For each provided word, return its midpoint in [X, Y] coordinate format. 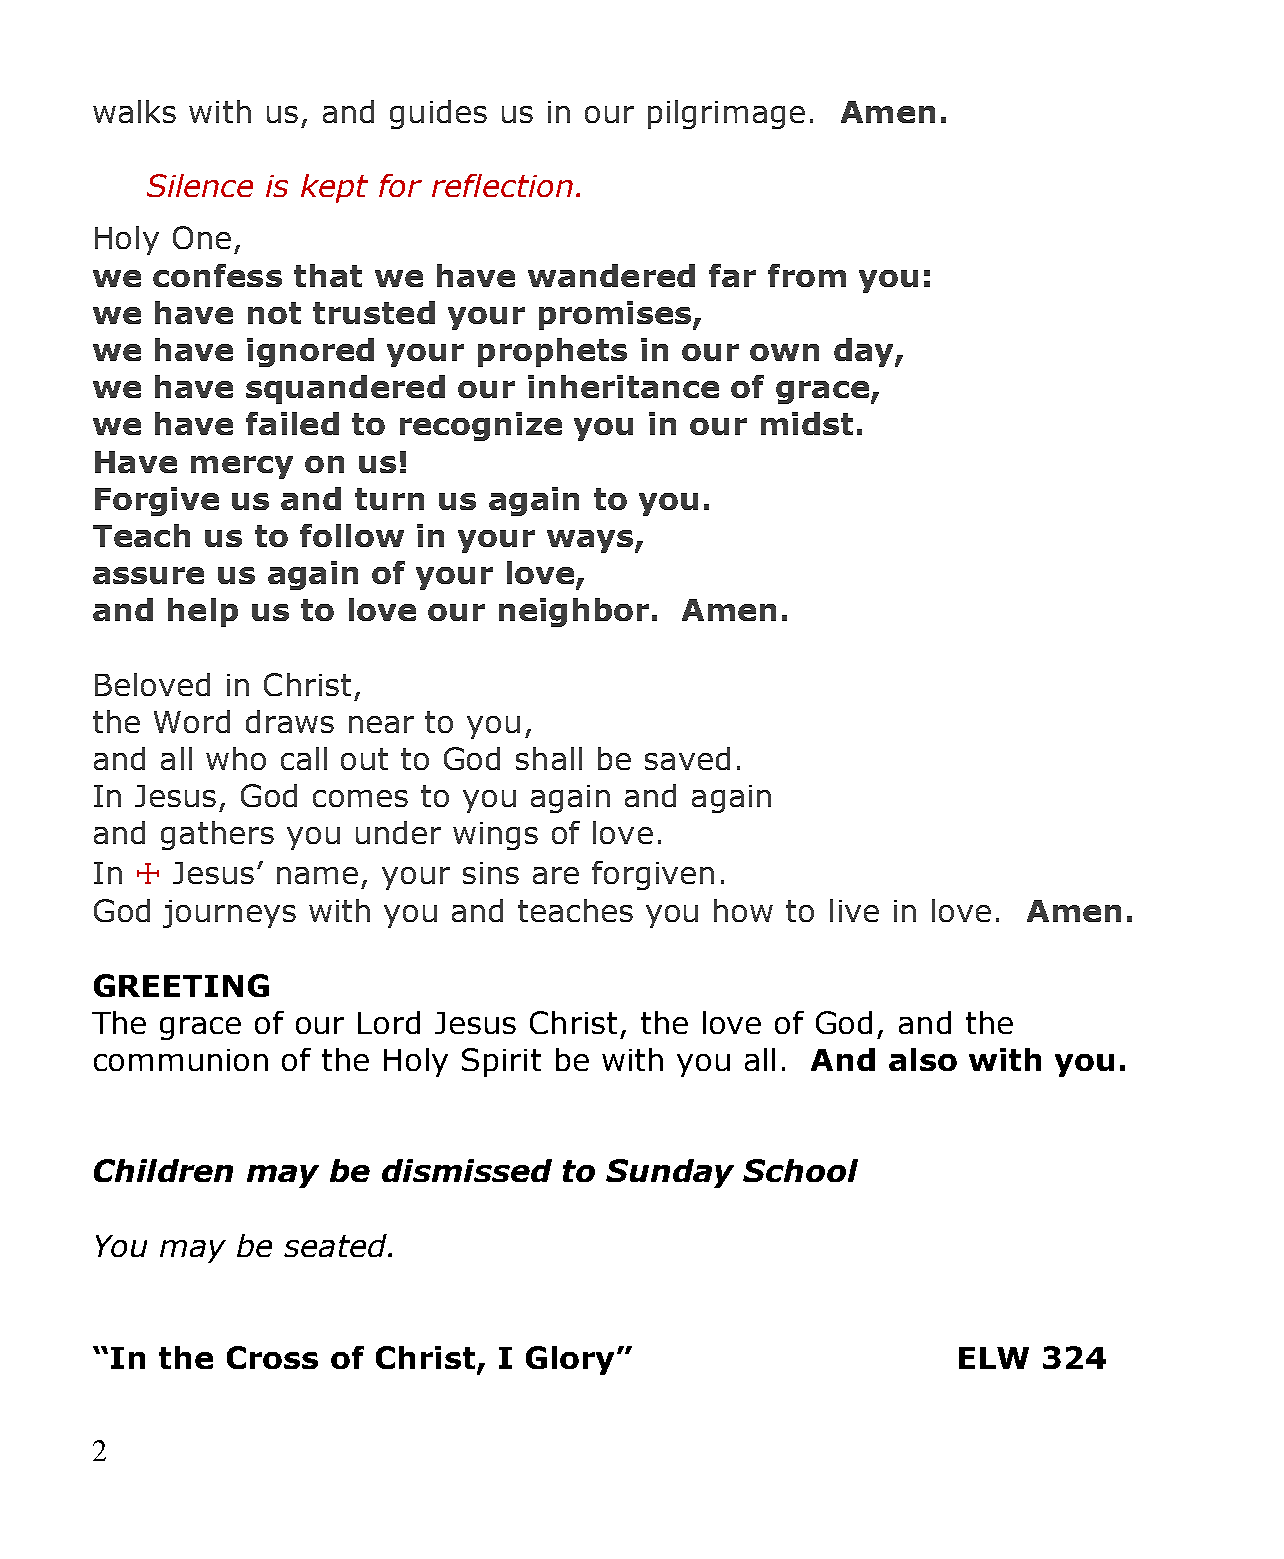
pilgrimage [726, 114]
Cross [272, 1357]
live [854, 910]
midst [807, 423]
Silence [200, 185]
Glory [572, 1360]
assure [148, 575]
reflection [502, 185]
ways [591, 541]
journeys [229, 914]
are [556, 875]
